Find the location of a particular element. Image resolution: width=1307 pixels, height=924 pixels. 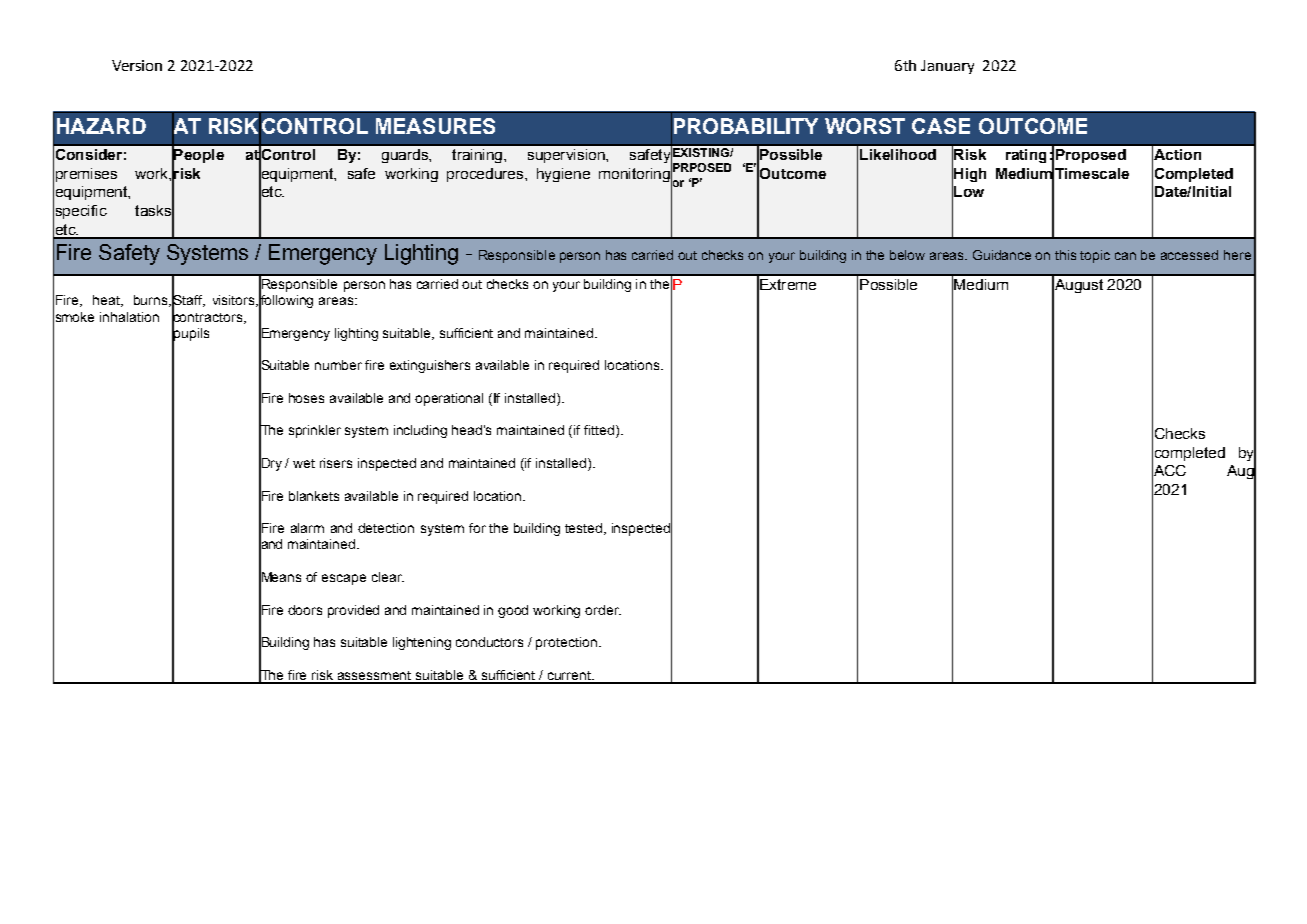

order is located at coordinates (603, 610).
